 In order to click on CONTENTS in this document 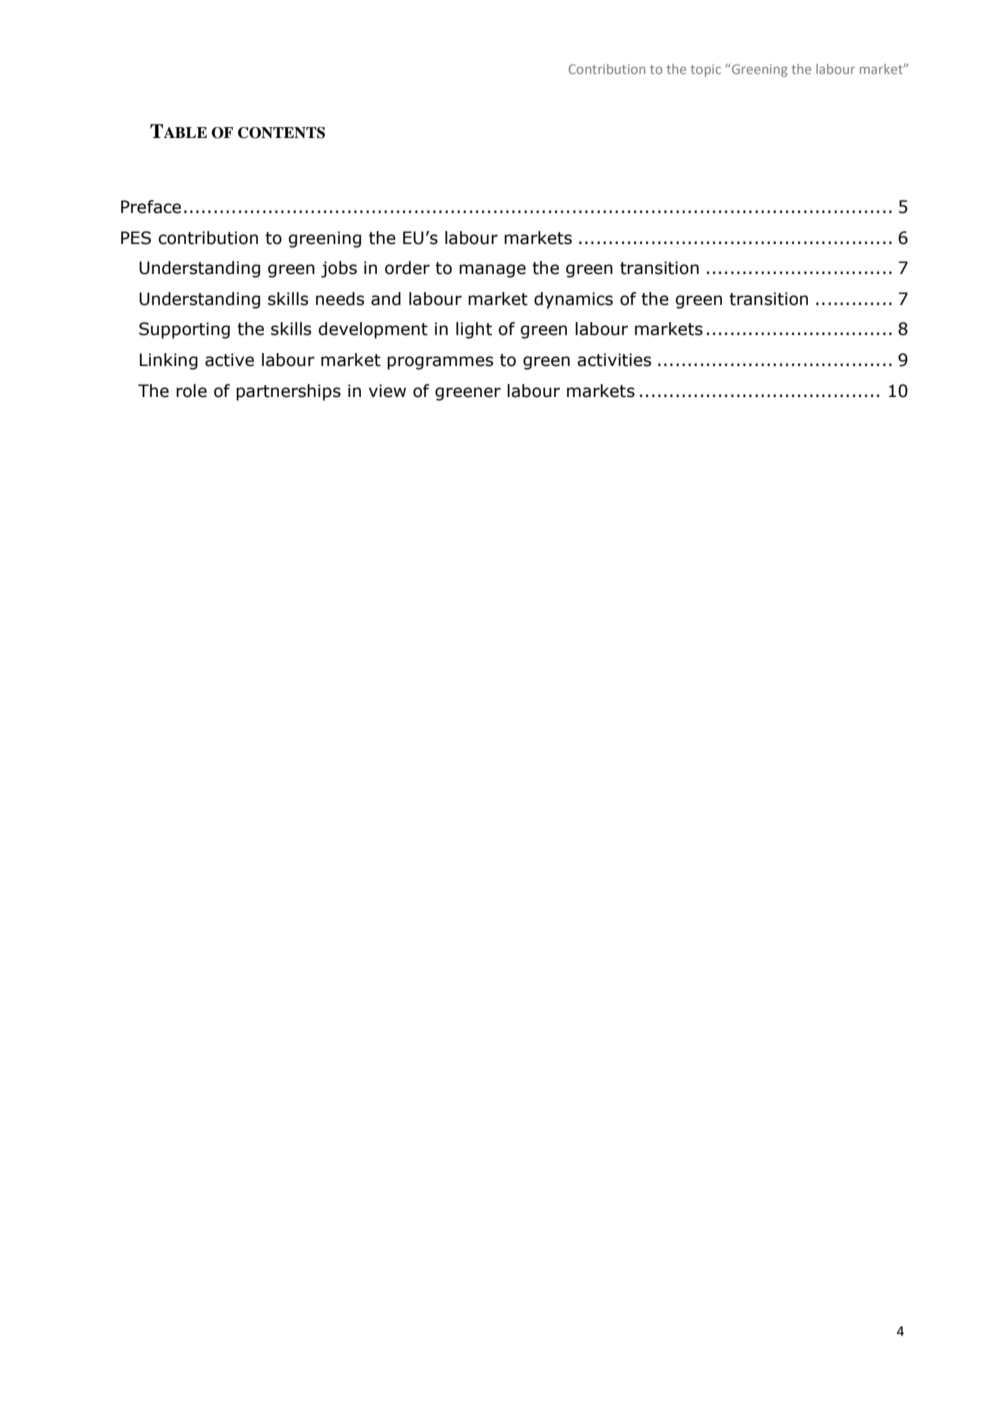, I will do `click(281, 133)`.
